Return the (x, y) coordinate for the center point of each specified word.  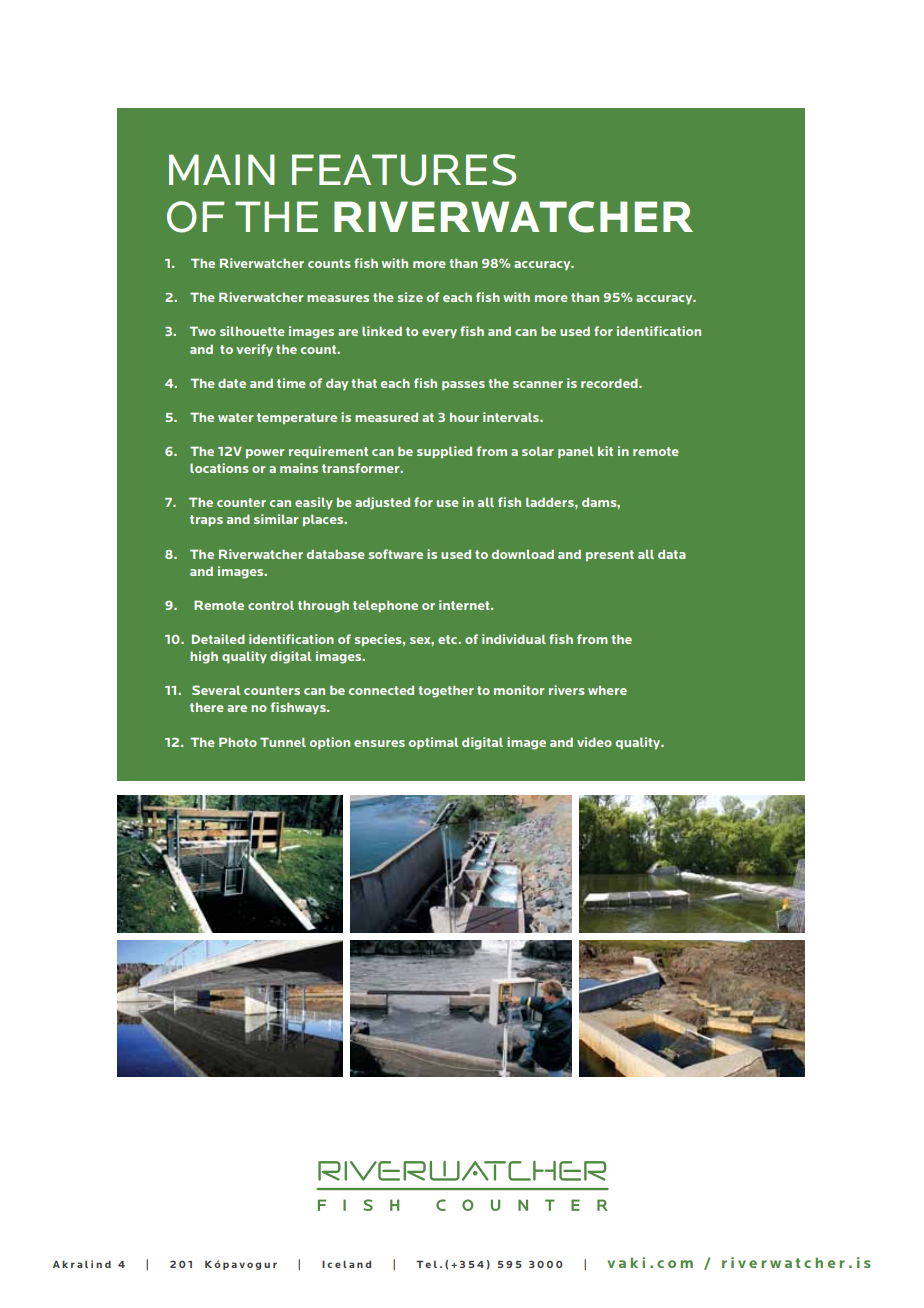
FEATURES (404, 170)
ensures (379, 743)
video (594, 742)
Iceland (346, 1264)
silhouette (252, 331)
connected (381, 690)
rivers (567, 690)
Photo (238, 742)
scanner (538, 384)
